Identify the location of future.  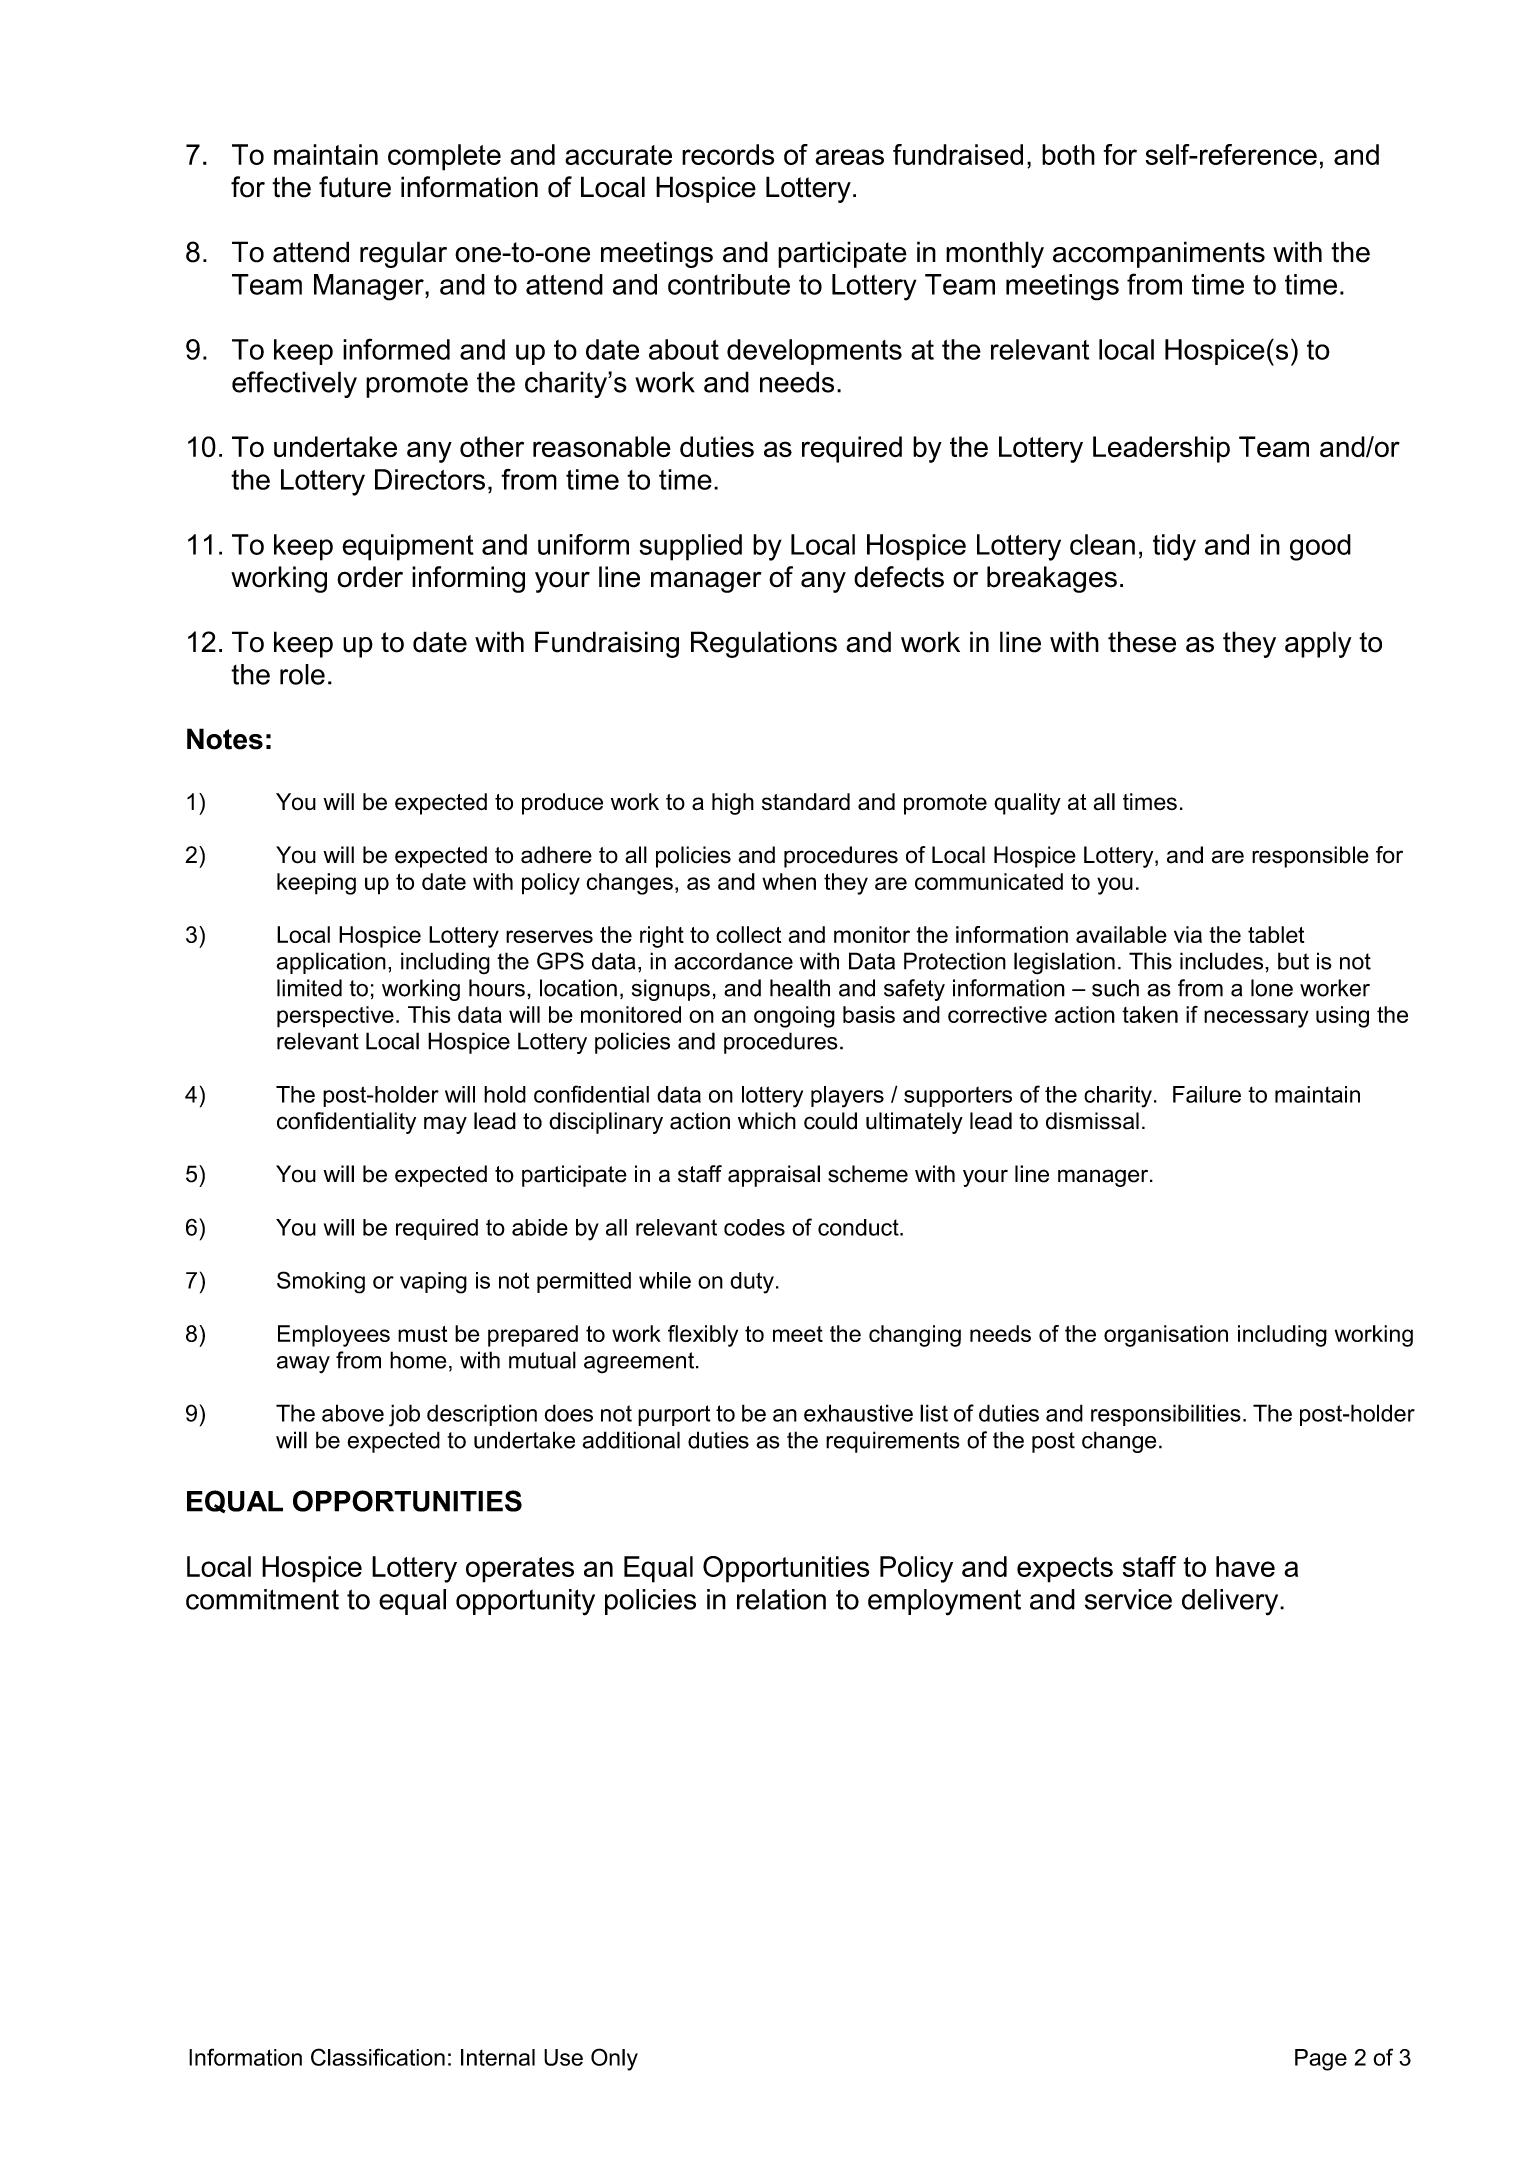
(355, 187).
